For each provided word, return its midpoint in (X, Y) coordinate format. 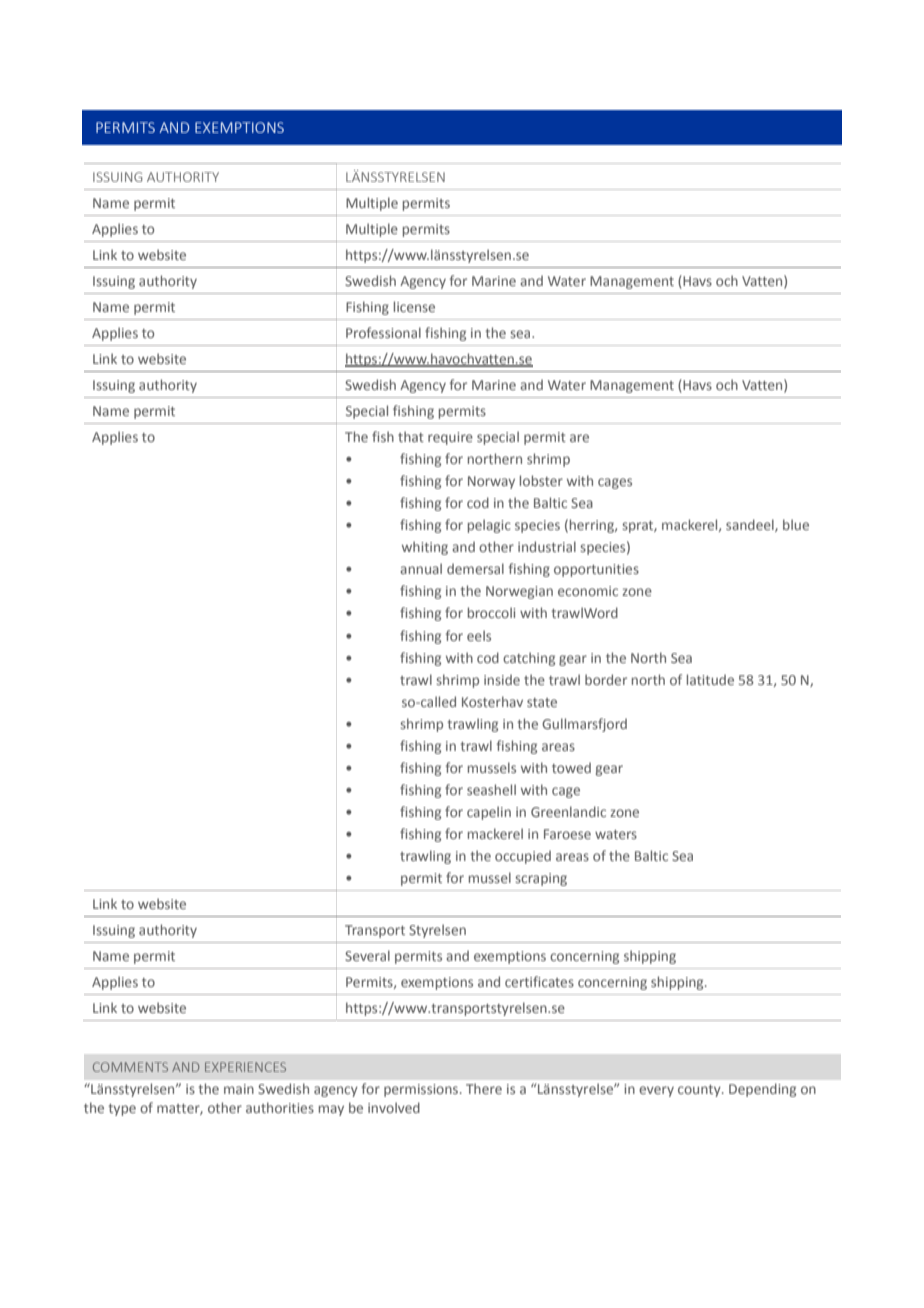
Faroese (567, 834)
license (414, 306)
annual (421, 568)
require (450, 438)
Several (367, 955)
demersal (475, 568)
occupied (523, 857)
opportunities (596, 570)
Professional (383, 332)
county (700, 1091)
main (239, 1089)
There (484, 1088)
